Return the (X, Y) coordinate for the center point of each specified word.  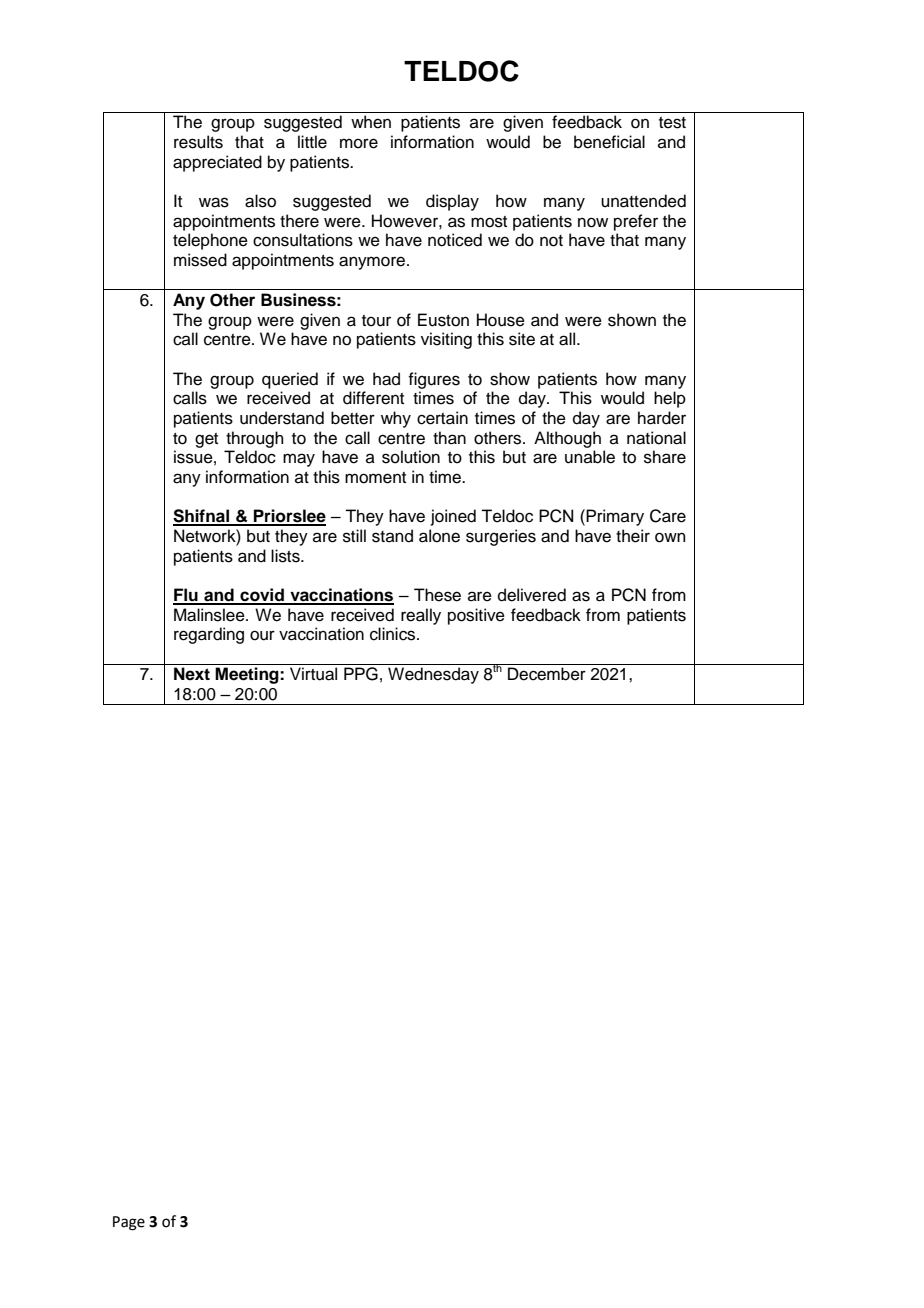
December (547, 674)
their (633, 536)
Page (129, 1223)
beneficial (609, 142)
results (198, 142)
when (371, 122)
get (206, 440)
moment (375, 478)
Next (192, 674)
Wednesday (433, 675)
